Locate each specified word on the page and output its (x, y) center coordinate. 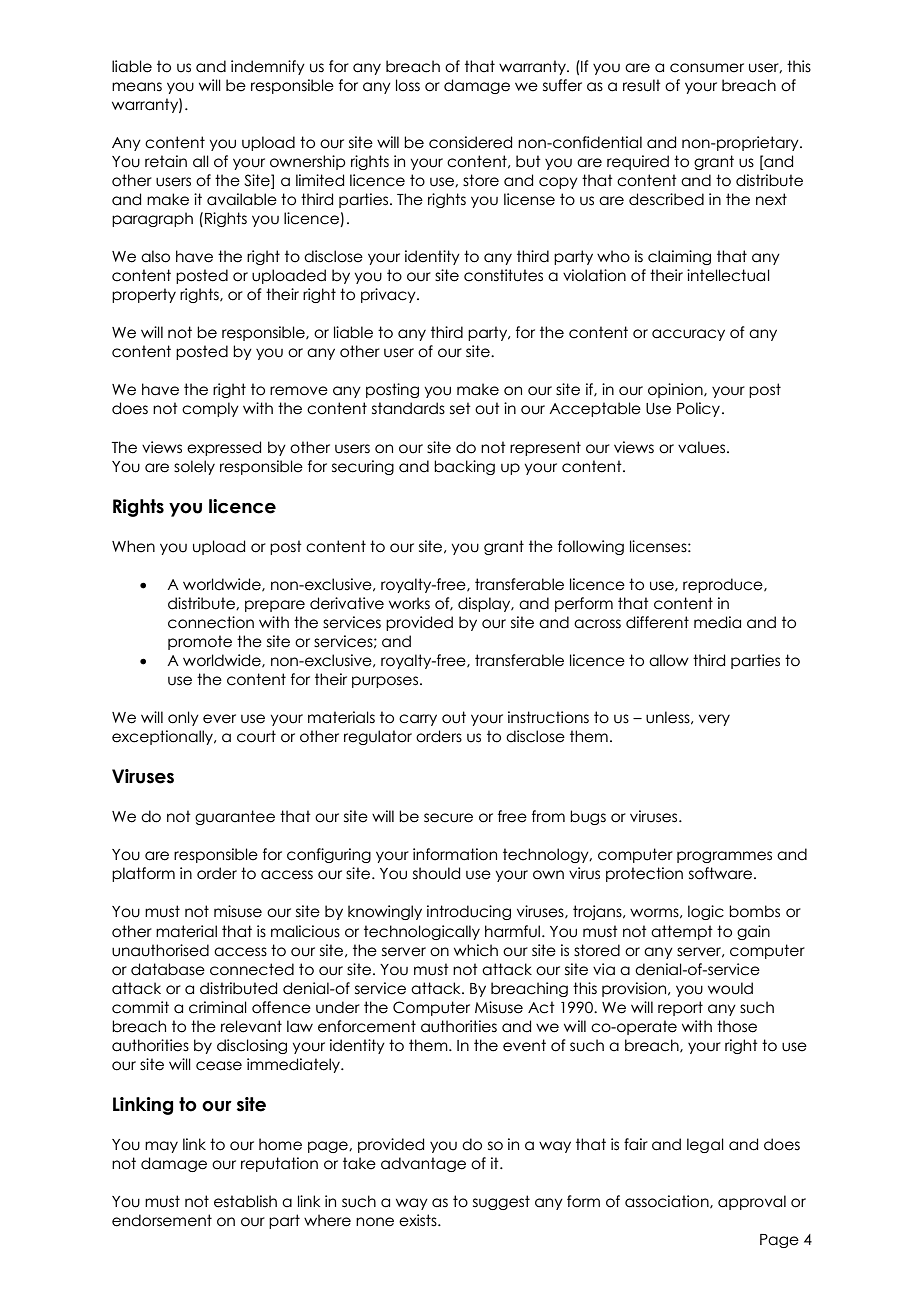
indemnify (268, 67)
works (409, 603)
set (460, 408)
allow (669, 660)
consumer (707, 68)
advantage (423, 1164)
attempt (682, 932)
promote (200, 642)
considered (470, 142)
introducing (469, 912)
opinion (676, 390)
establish (245, 1201)
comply (210, 409)
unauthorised (160, 950)
